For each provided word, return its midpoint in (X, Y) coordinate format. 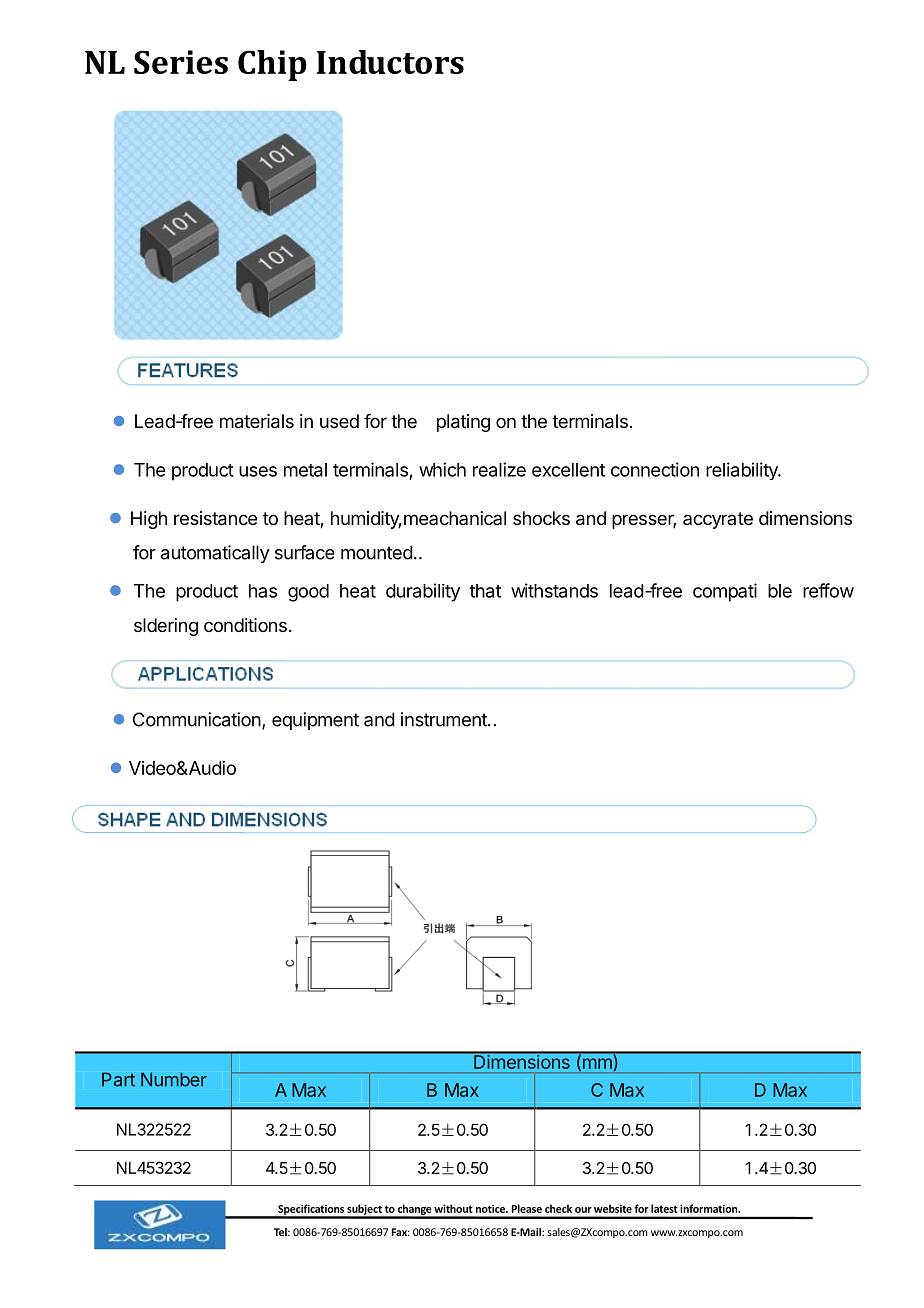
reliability (743, 471)
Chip (272, 65)
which (442, 469)
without (453, 1208)
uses (258, 471)
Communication (197, 719)
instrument (445, 719)
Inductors (390, 62)
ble (780, 591)
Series (181, 62)
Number (174, 1079)
